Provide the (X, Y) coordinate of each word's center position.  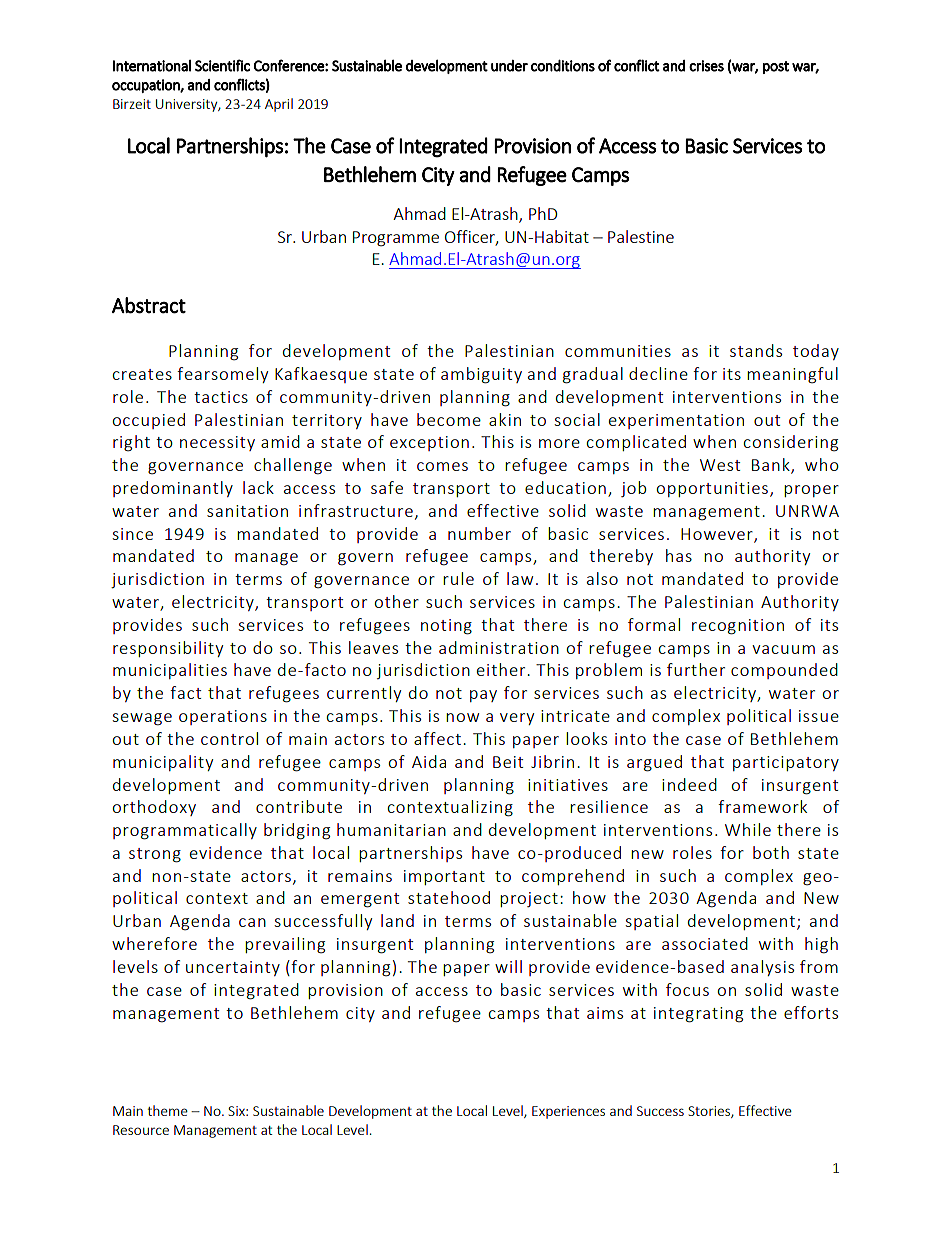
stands (756, 350)
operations (223, 717)
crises (706, 66)
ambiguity (481, 375)
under (509, 66)
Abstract (149, 305)
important (444, 877)
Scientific (222, 65)
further (696, 669)
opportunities (712, 489)
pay (483, 696)
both (771, 852)
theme (168, 1110)
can (252, 922)
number (479, 533)
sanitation (247, 511)
